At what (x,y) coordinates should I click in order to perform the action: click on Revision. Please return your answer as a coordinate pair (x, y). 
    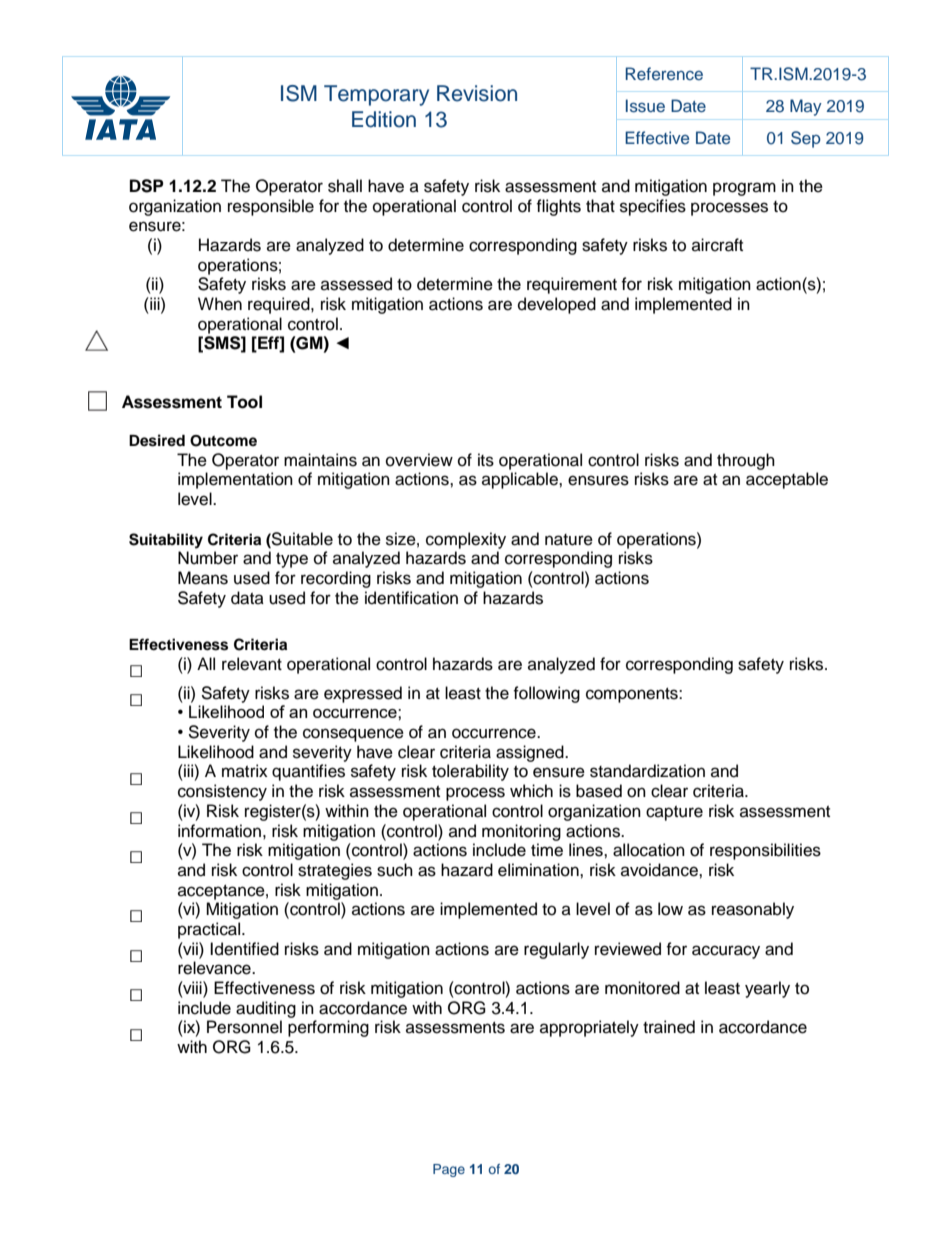
    Looking at the image, I should click on (477, 93).
